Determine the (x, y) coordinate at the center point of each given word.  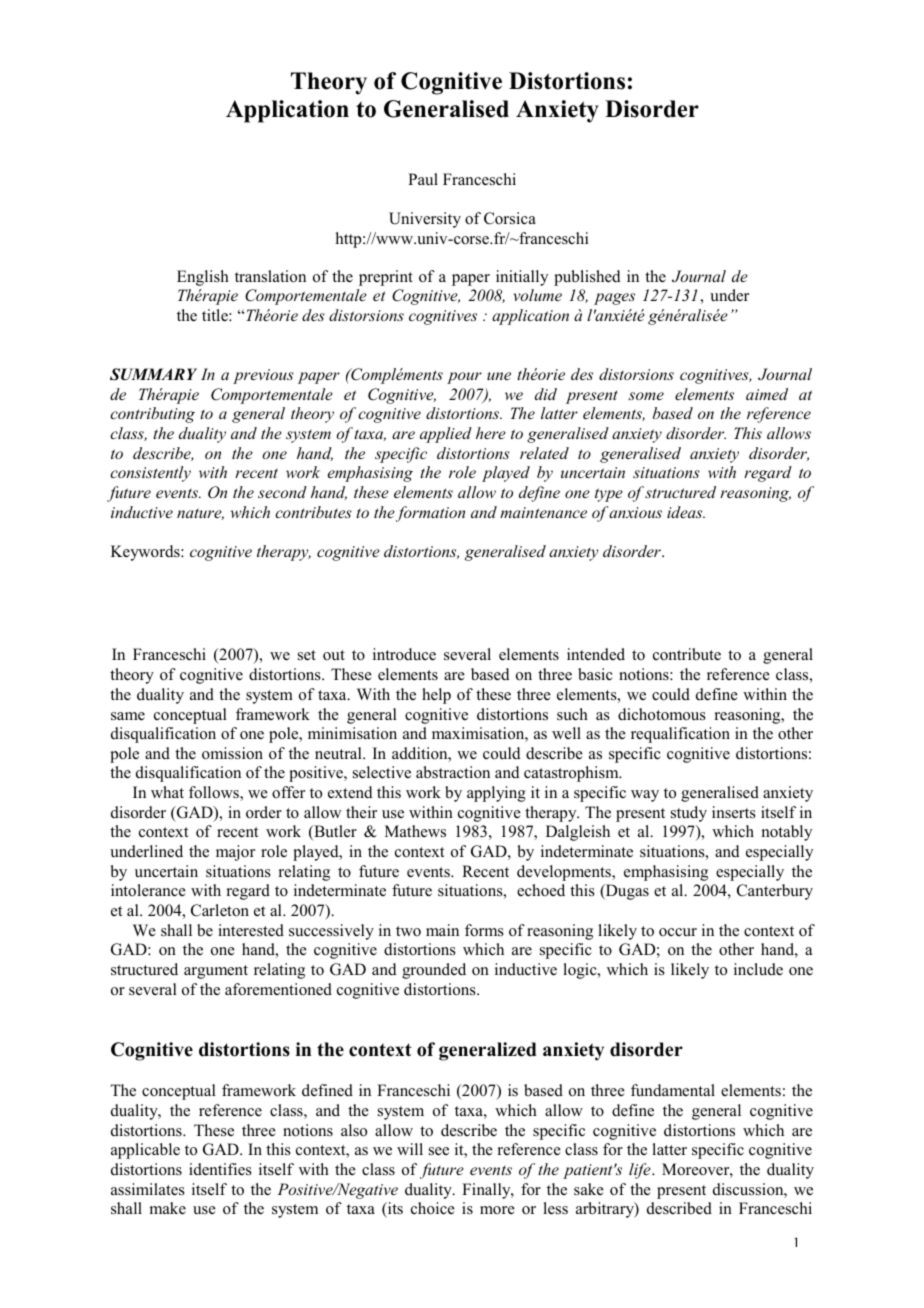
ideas (686, 512)
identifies (220, 1169)
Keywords (146, 553)
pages (614, 299)
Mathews (415, 831)
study (689, 814)
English (203, 278)
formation (430, 514)
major (235, 853)
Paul (423, 179)
